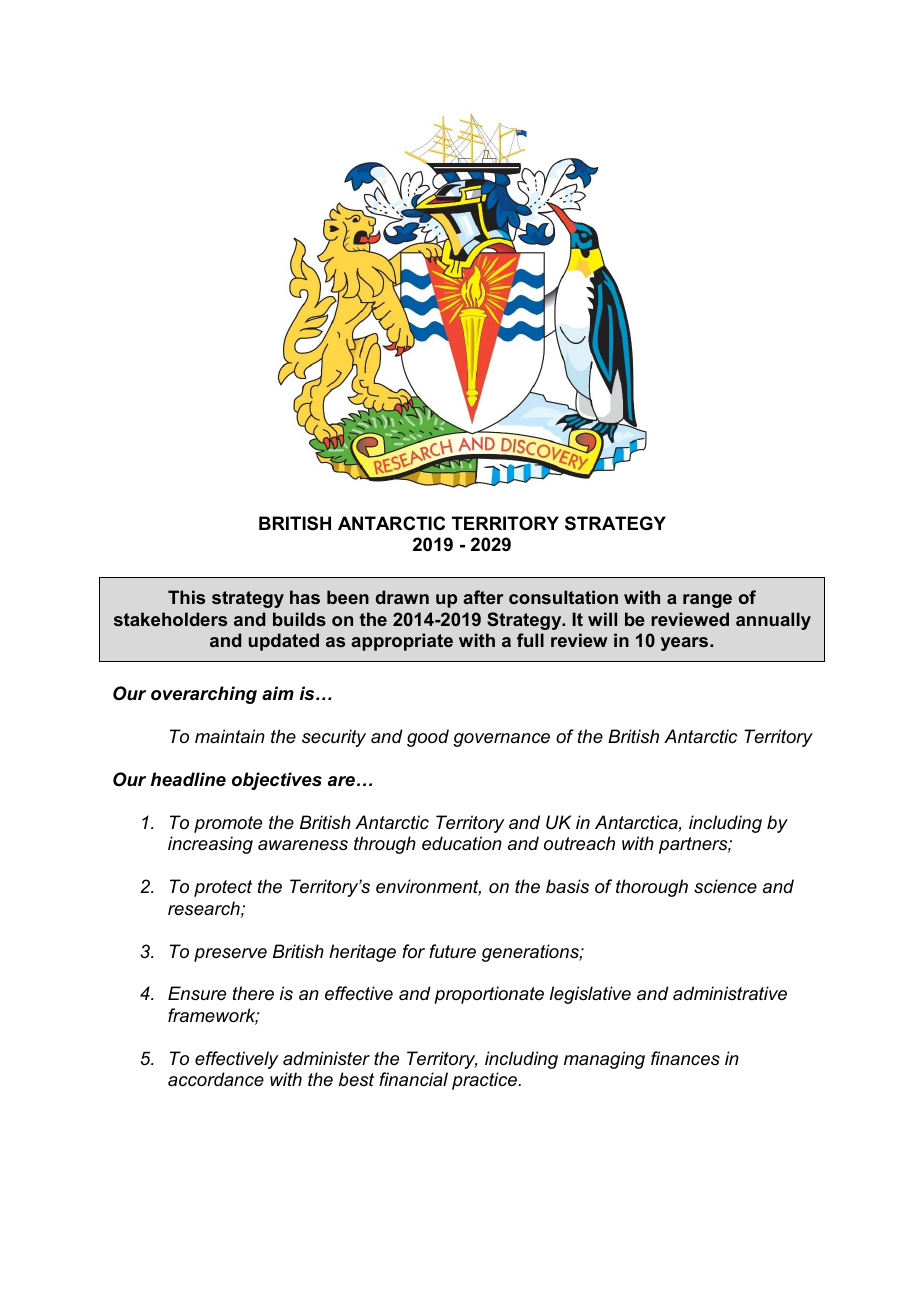 The image size is (924, 1308). What do you see at coordinates (462, 843) in the page?
I see `education` at bounding box center [462, 843].
